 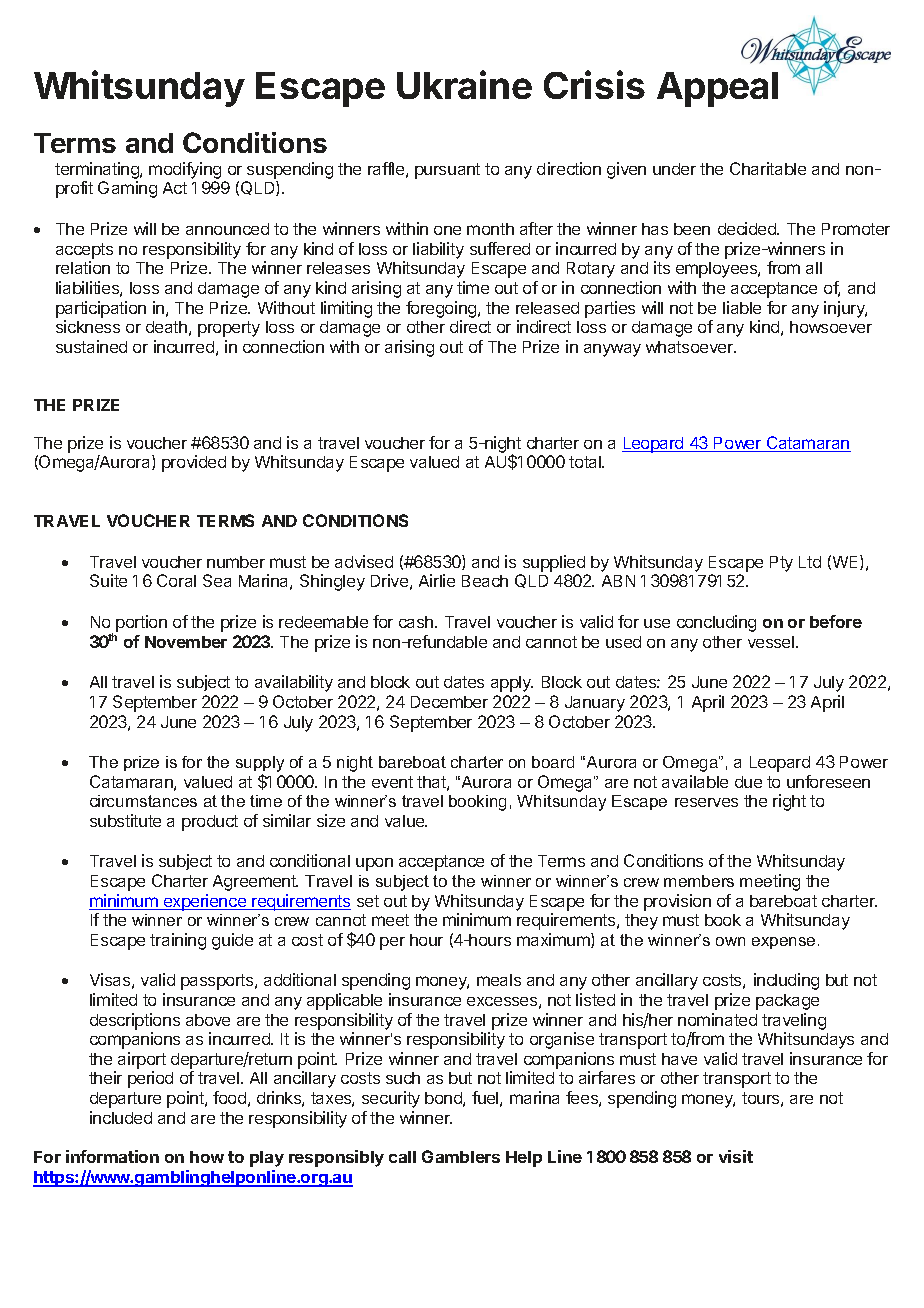 I want to click on cash, so click(x=417, y=622).
